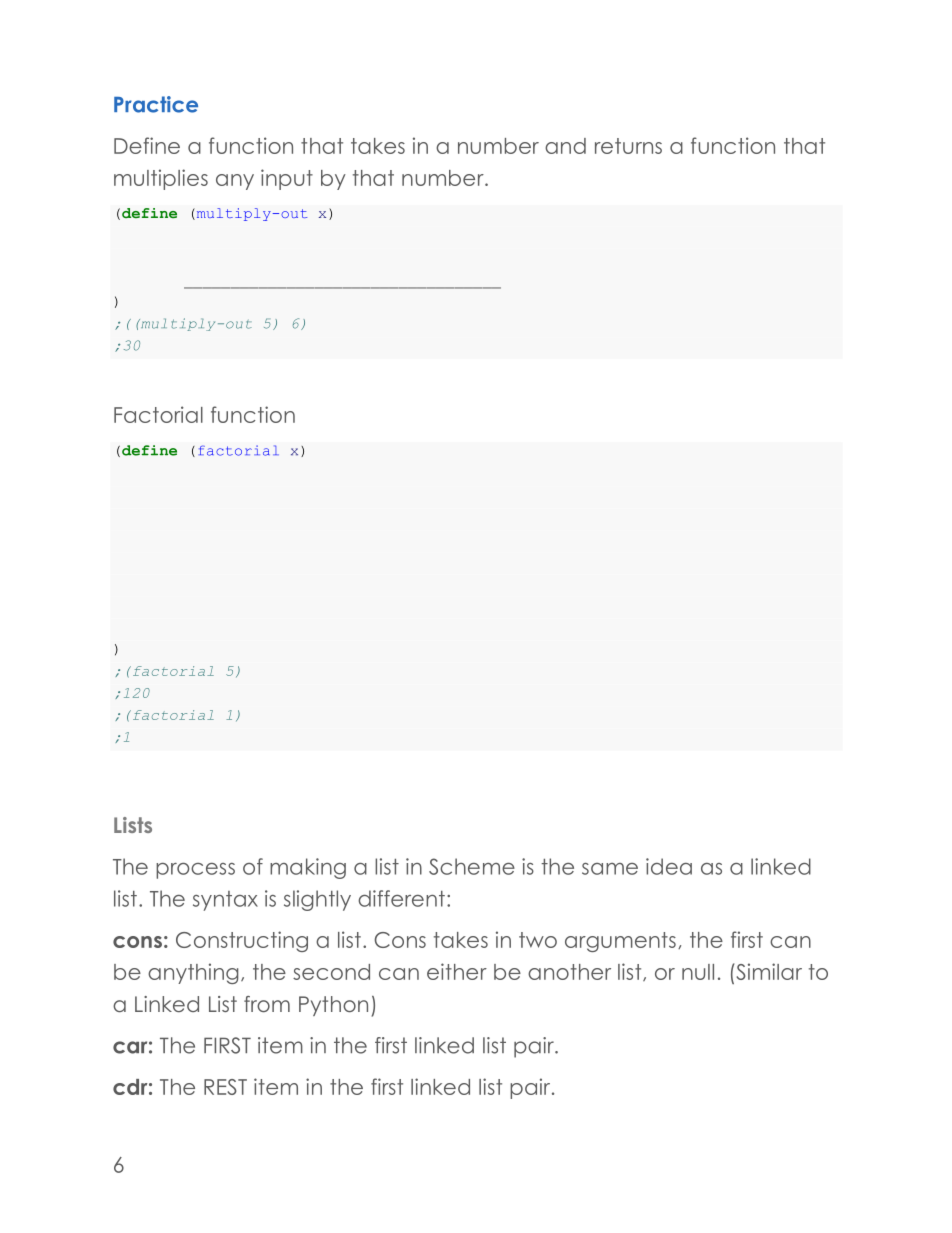 This screenshot has width=952, height=1233. What do you see at coordinates (565, 146) in the screenshot?
I see `and` at bounding box center [565, 146].
